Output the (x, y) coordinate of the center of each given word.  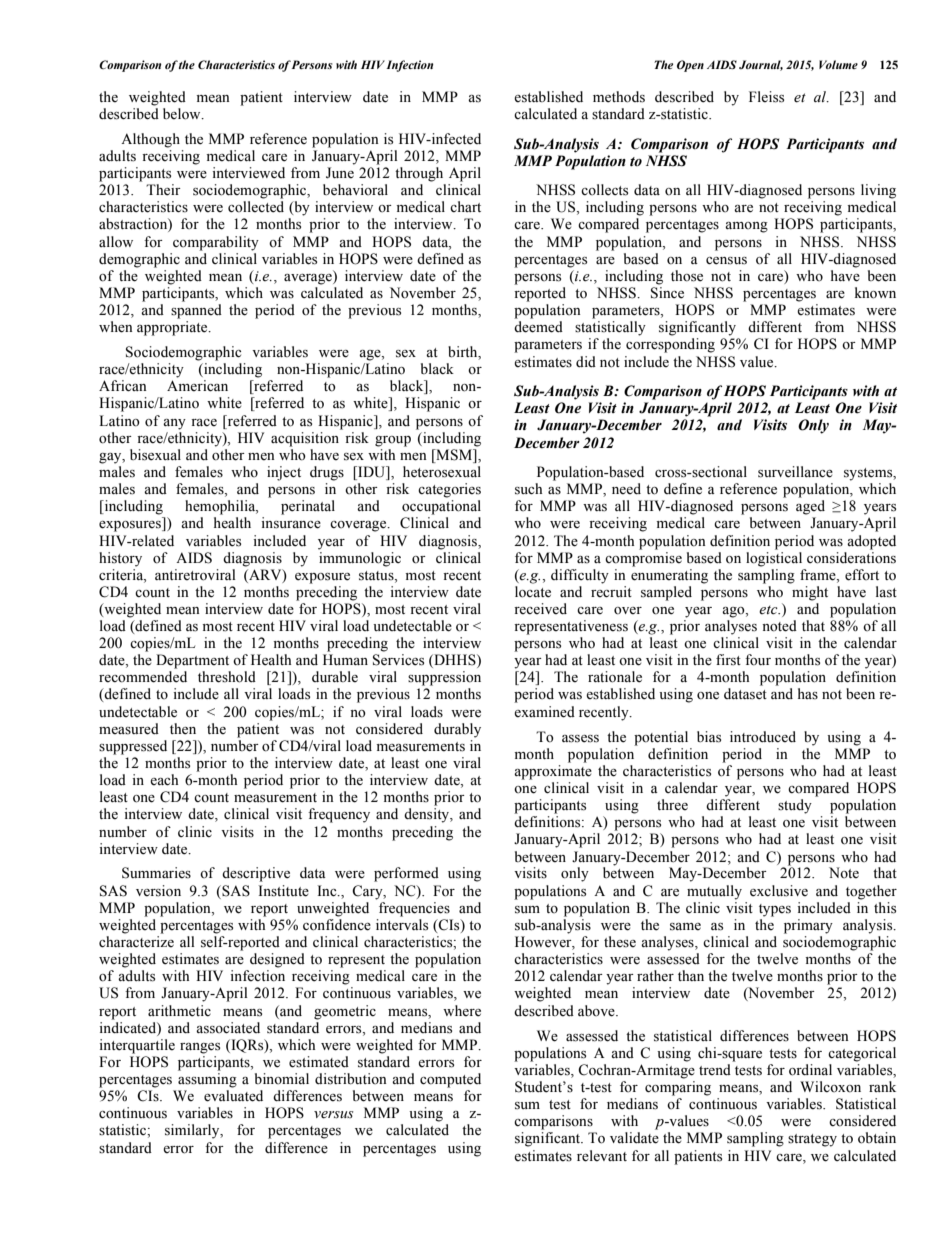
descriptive (256, 874)
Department (192, 661)
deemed (538, 327)
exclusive (779, 891)
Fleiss (766, 97)
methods (619, 97)
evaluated (233, 1096)
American (197, 386)
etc (769, 610)
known (875, 293)
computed (450, 1080)
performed (406, 874)
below (183, 114)
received (540, 609)
